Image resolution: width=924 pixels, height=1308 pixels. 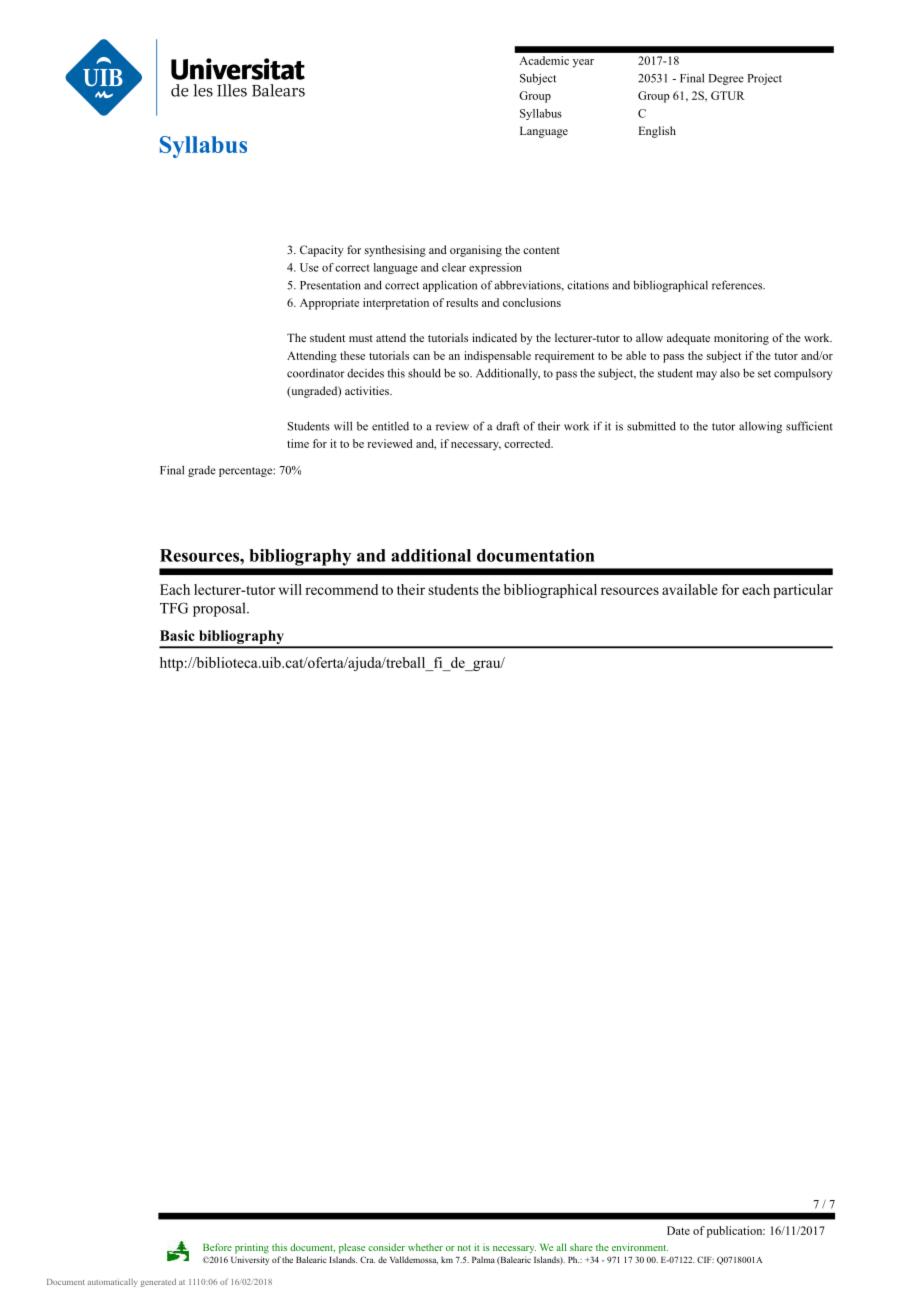 I want to click on submitted, so click(x=651, y=426).
